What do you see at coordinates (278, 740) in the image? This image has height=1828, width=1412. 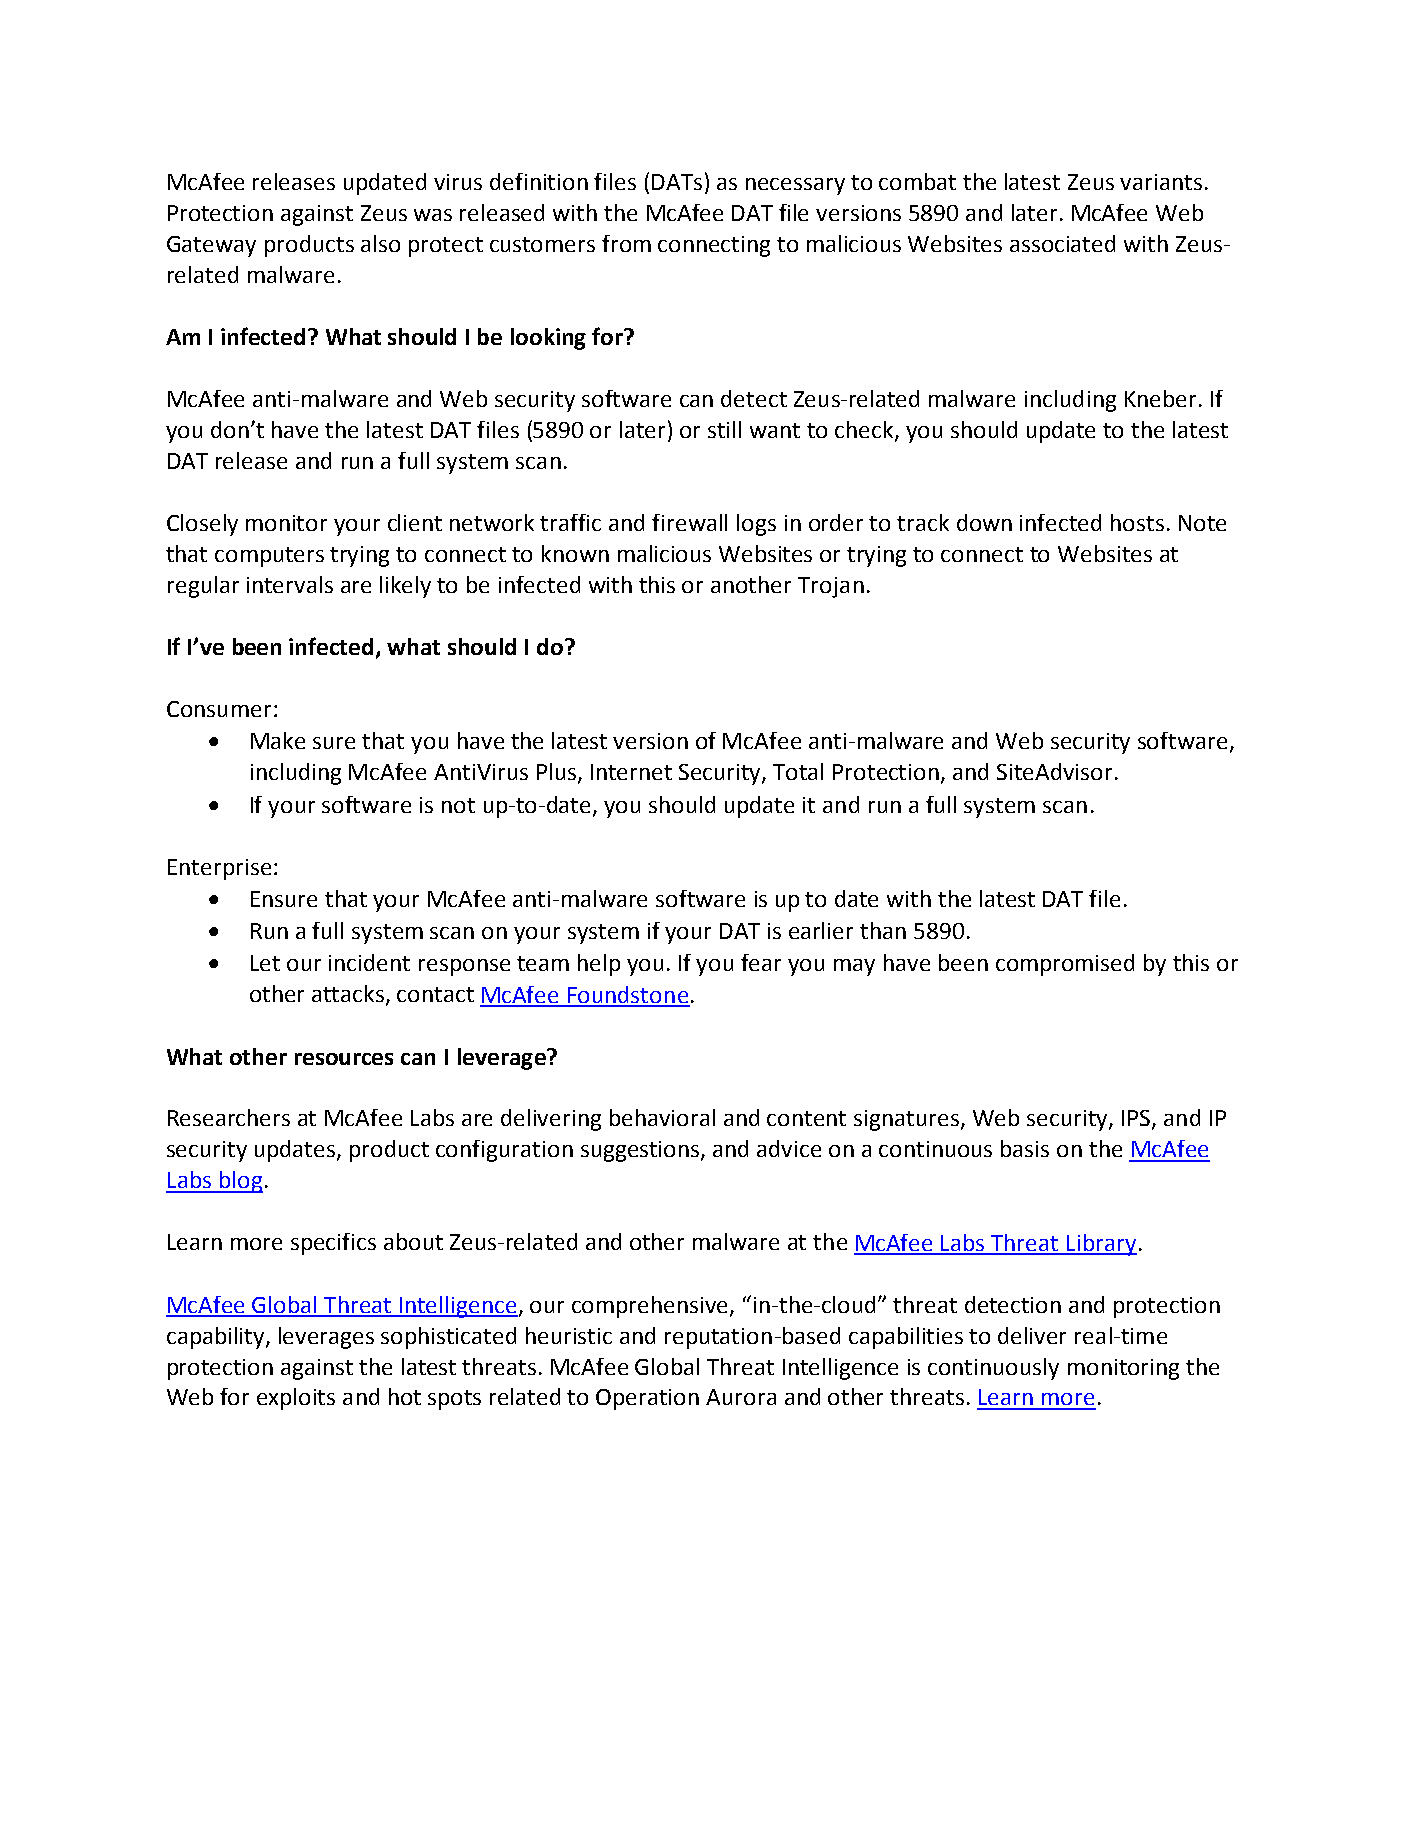 I see `Make` at bounding box center [278, 740].
